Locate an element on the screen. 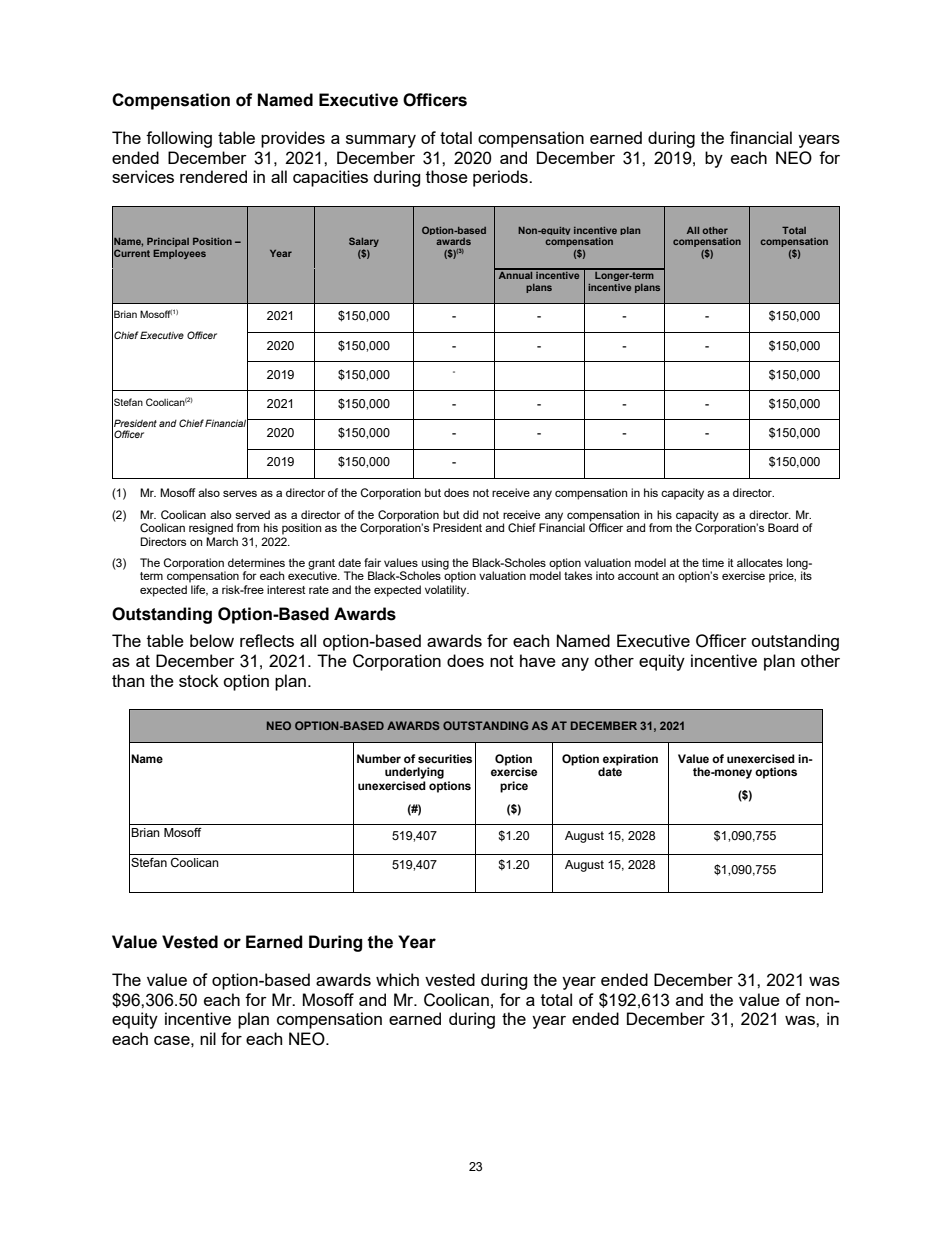  Board is located at coordinates (783, 527).
